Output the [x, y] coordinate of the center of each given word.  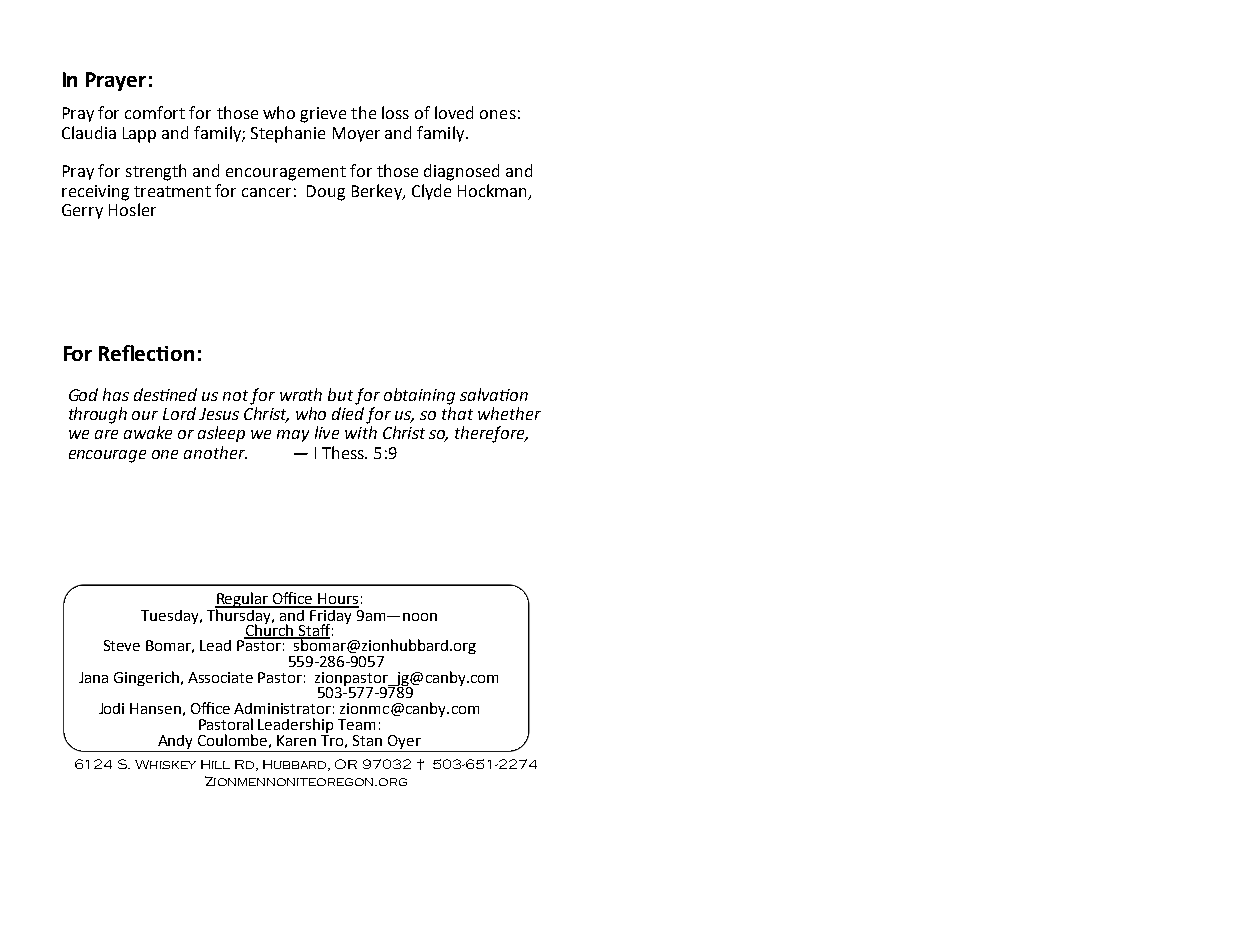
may [293, 436]
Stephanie [288, 134]
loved [454, 112]
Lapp [139, 135]
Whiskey [165, 764]
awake [148, 432]
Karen [296, 740]
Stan [367, 740]
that [457, 413]
